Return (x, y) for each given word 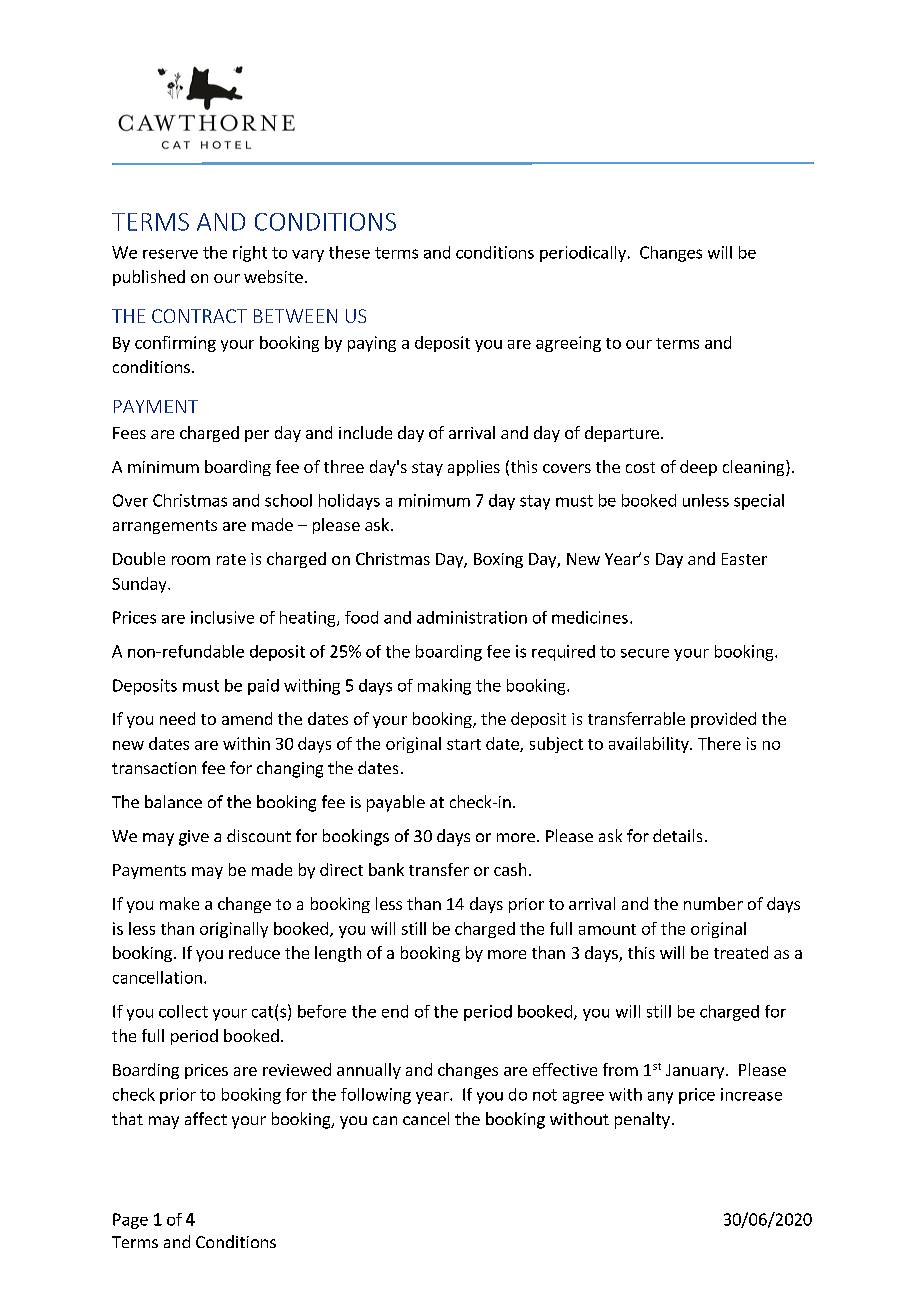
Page (130, 1221)
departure (622, 434)
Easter (744, 559)
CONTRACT (199, 316)
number (713, 903)
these (349, 252)
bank (386, 869)
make (179, 903)
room (191, 560)
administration (472, 617)
